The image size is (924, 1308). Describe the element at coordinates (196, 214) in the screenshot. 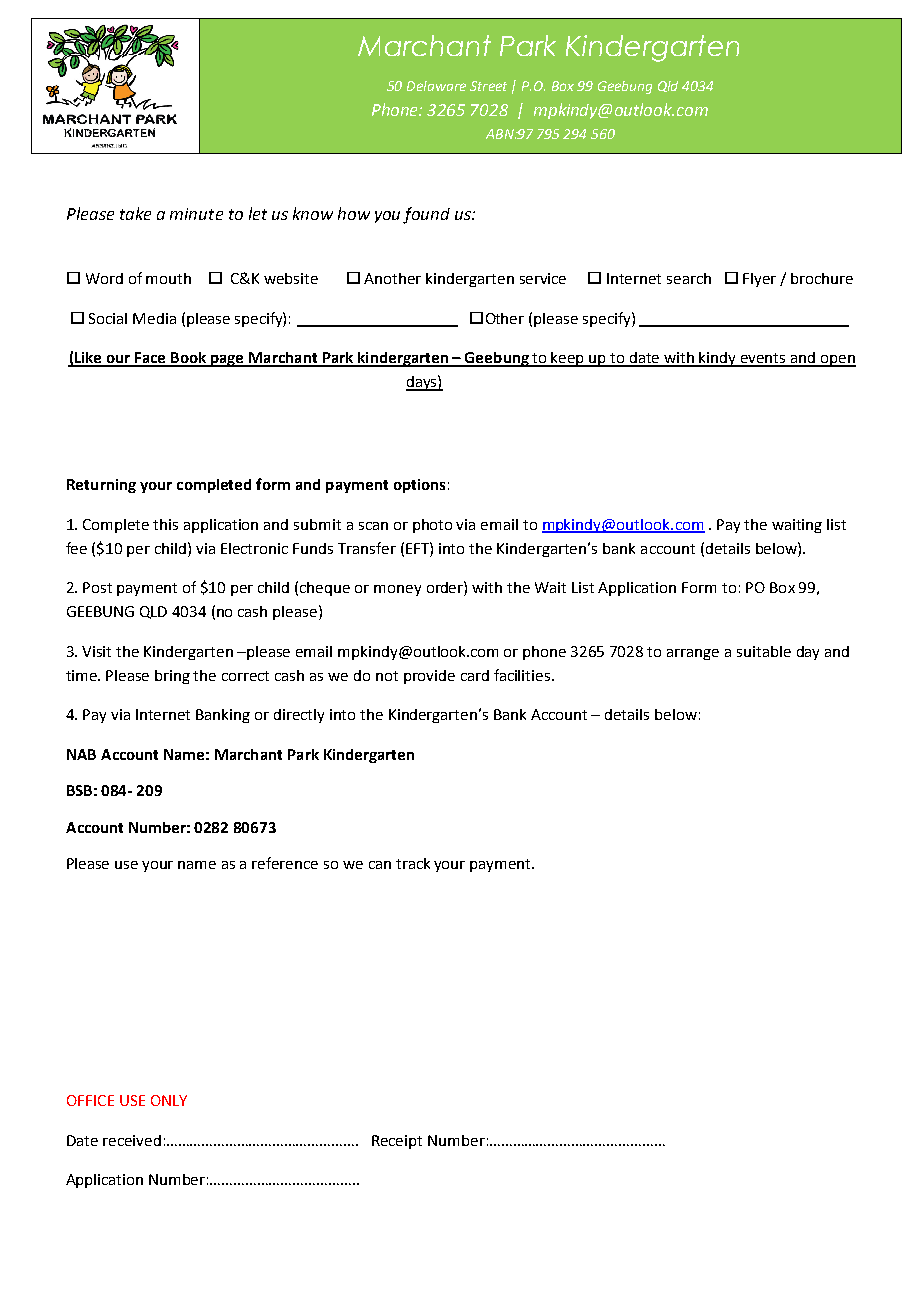

I see `minute` at that location.
